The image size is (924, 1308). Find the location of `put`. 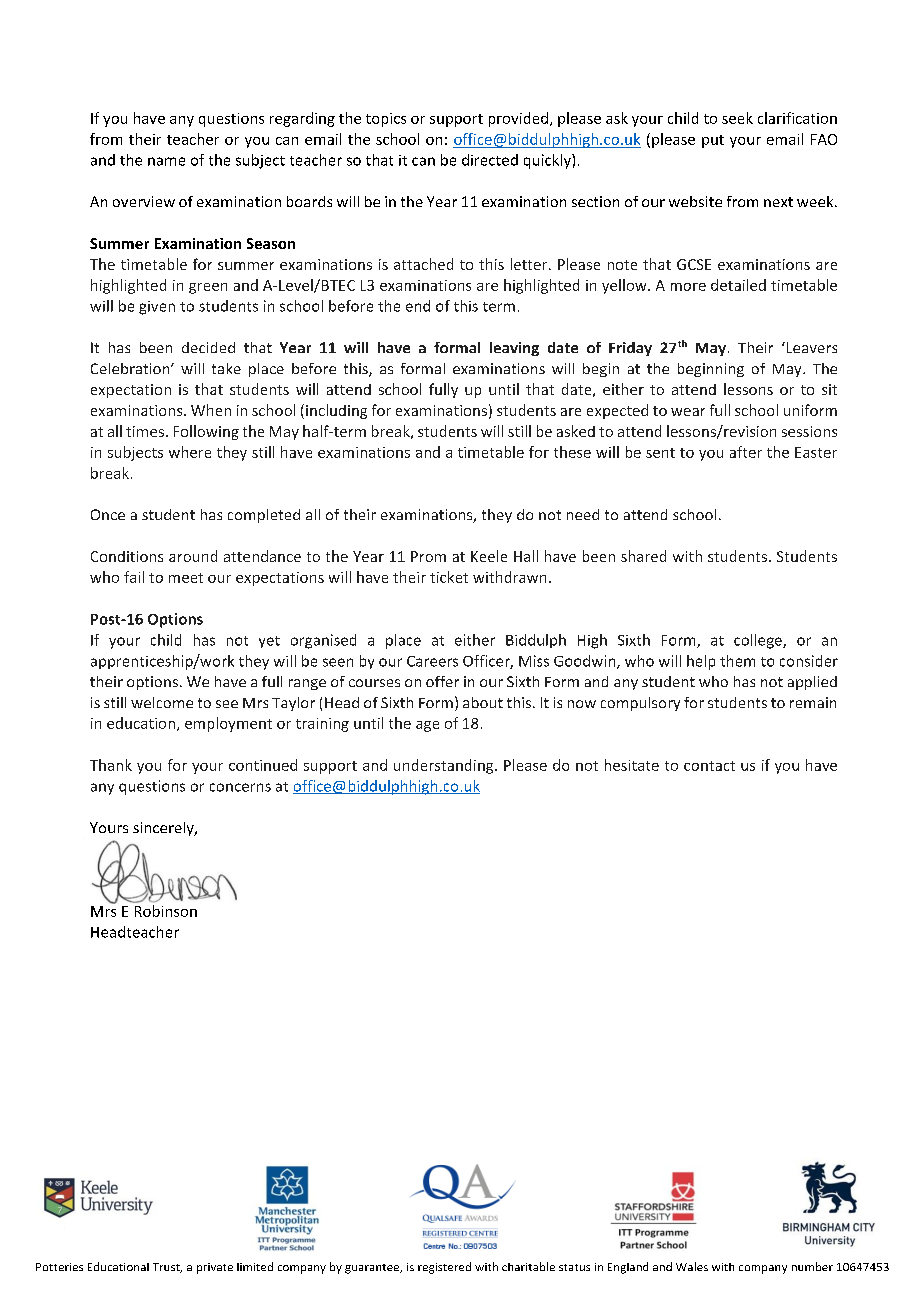

put is located at coordinates (713, 141).
